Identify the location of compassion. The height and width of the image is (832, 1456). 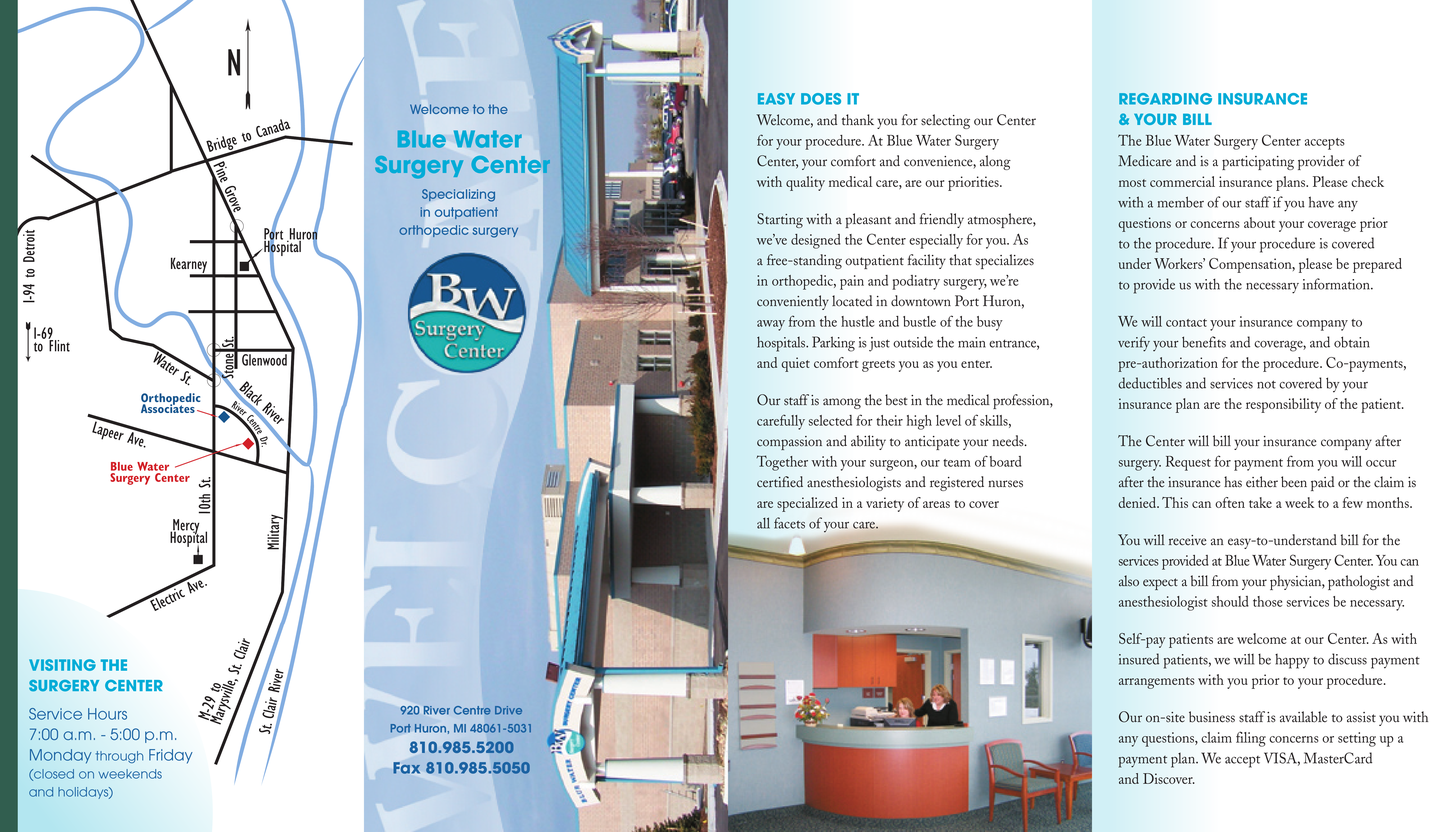
(789, 443).
